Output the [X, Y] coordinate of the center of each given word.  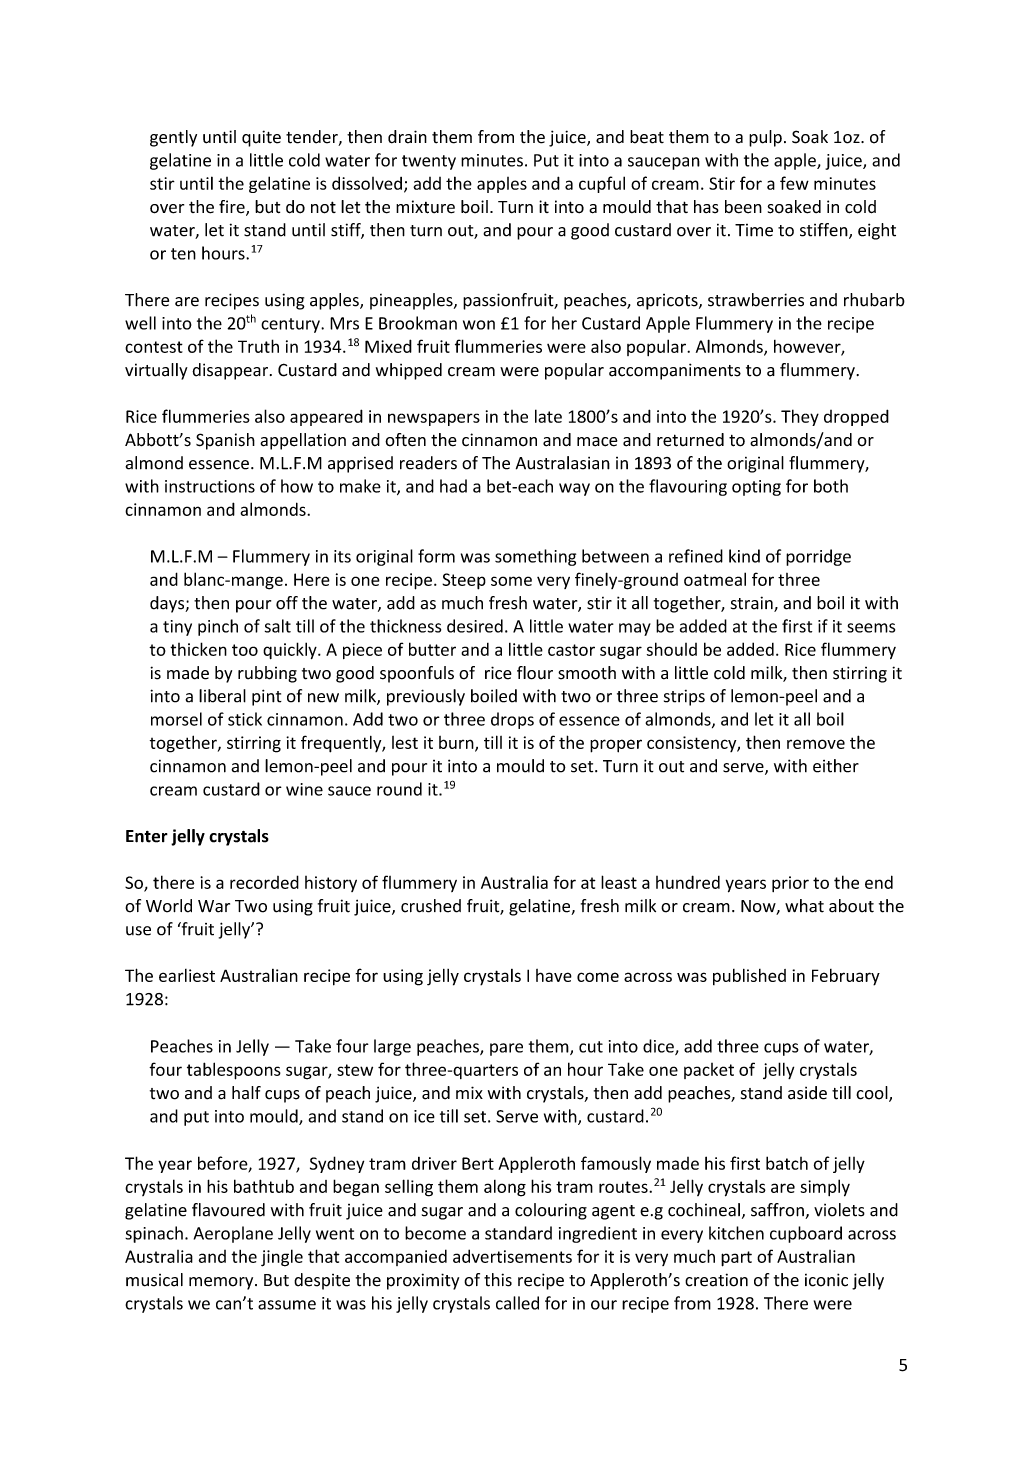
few [794, 183]
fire [233, 208]
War [214, 906]
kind [744, 556]
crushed [431, 906]
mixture [425, 207]
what [804, 906]
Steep [464, 581]
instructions [210, 486]
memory [222, 1283]
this [498, 1280]
